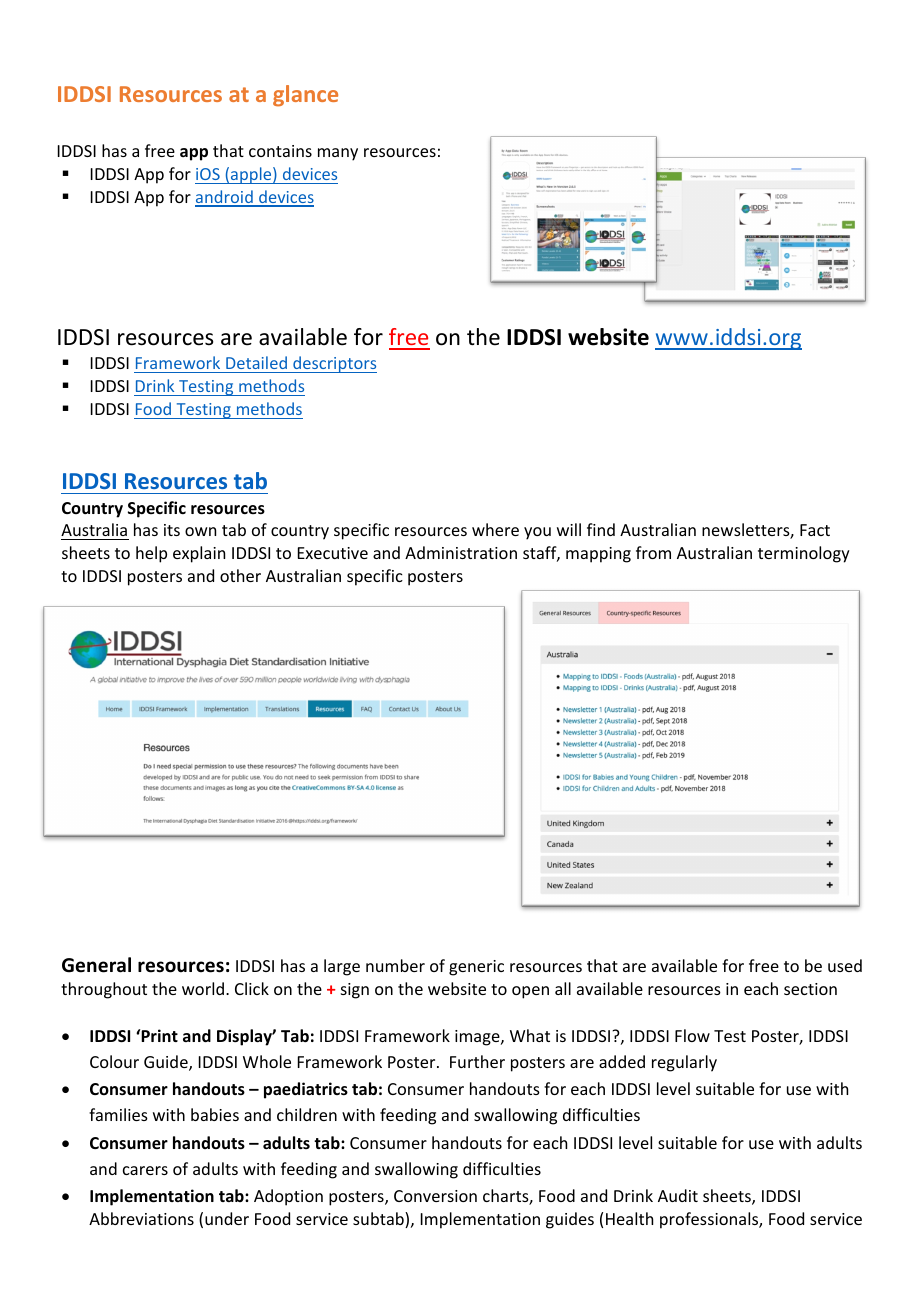 The height and width of the page is (1308, 924). Describe the element at coordinates (845, 965) in the page. I see `used` at that location.
